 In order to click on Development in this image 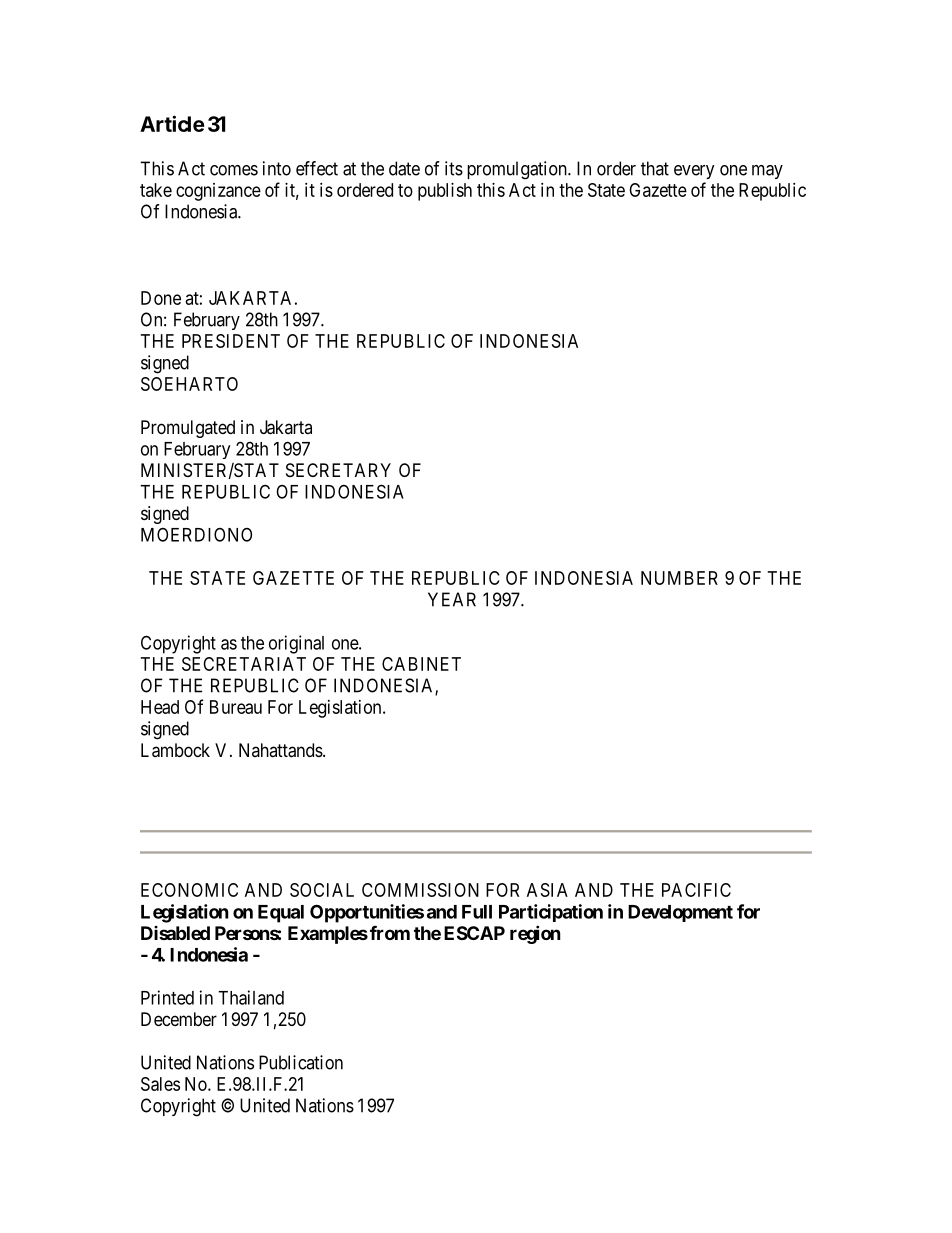, I will do `click(680, 913)`.
